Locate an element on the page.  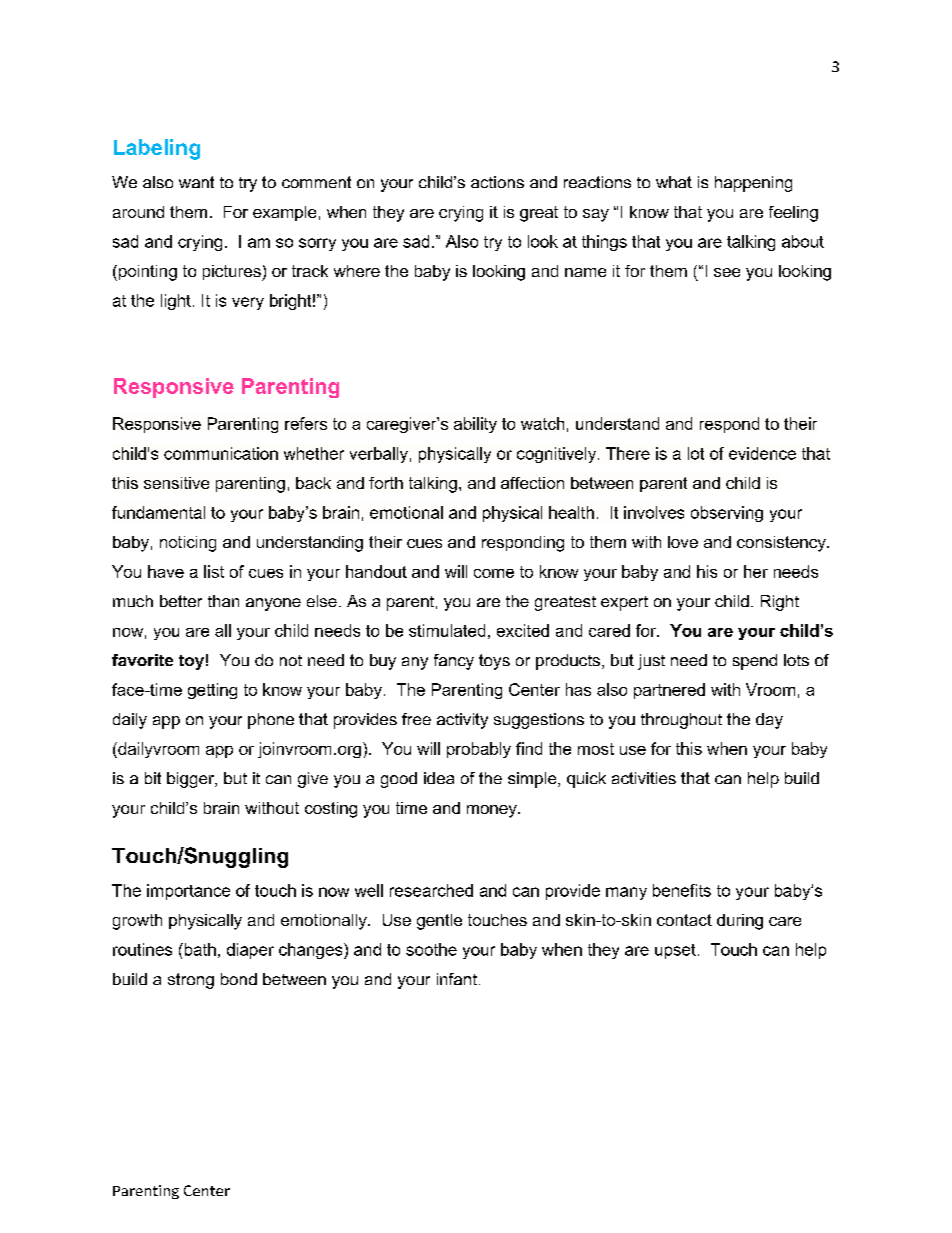
communication is located at coordinates (221, 453).
